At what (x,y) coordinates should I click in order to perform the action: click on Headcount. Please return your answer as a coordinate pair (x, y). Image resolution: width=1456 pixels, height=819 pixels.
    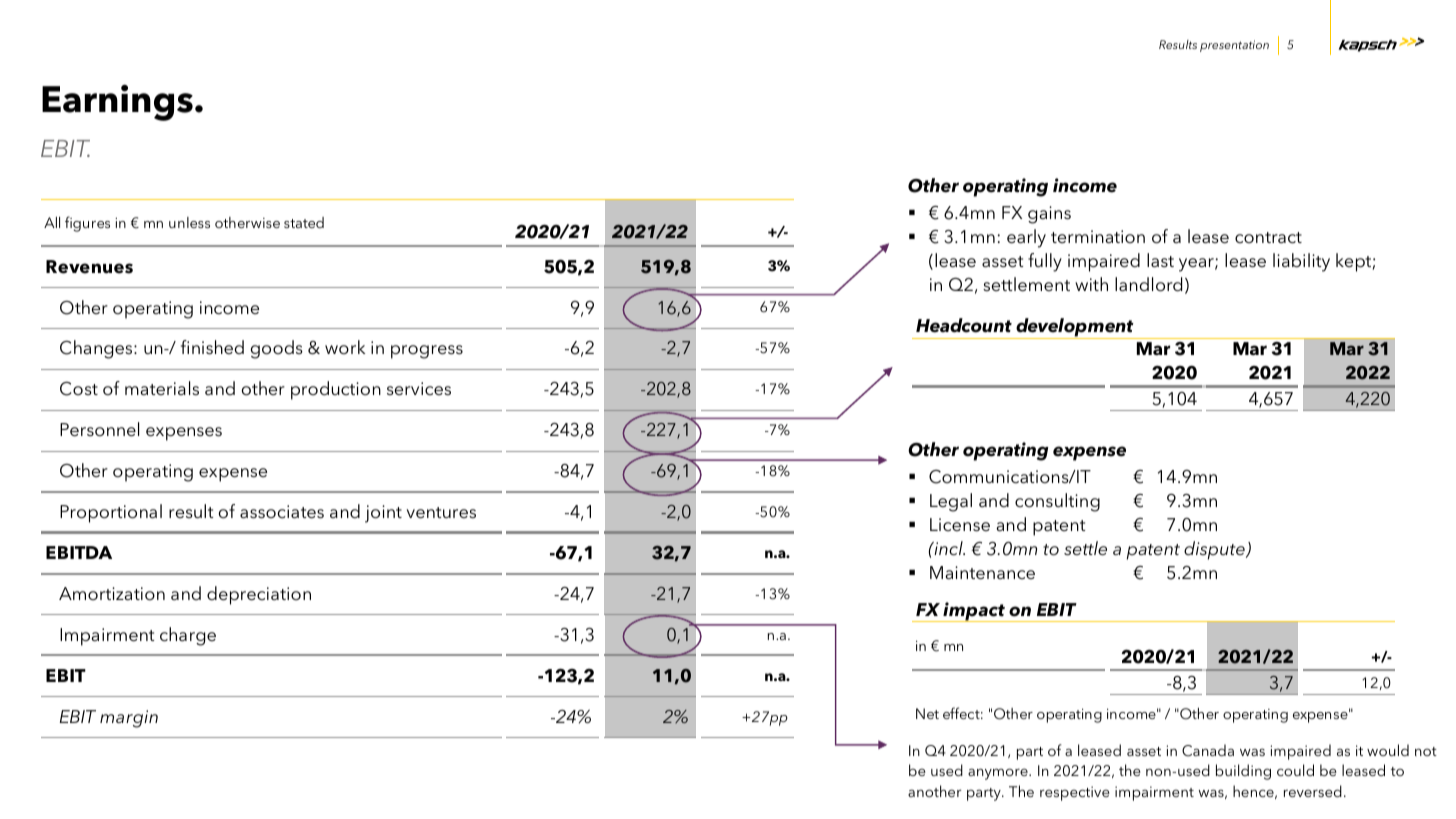
    Looking at the image, I should click on (964, 325).
